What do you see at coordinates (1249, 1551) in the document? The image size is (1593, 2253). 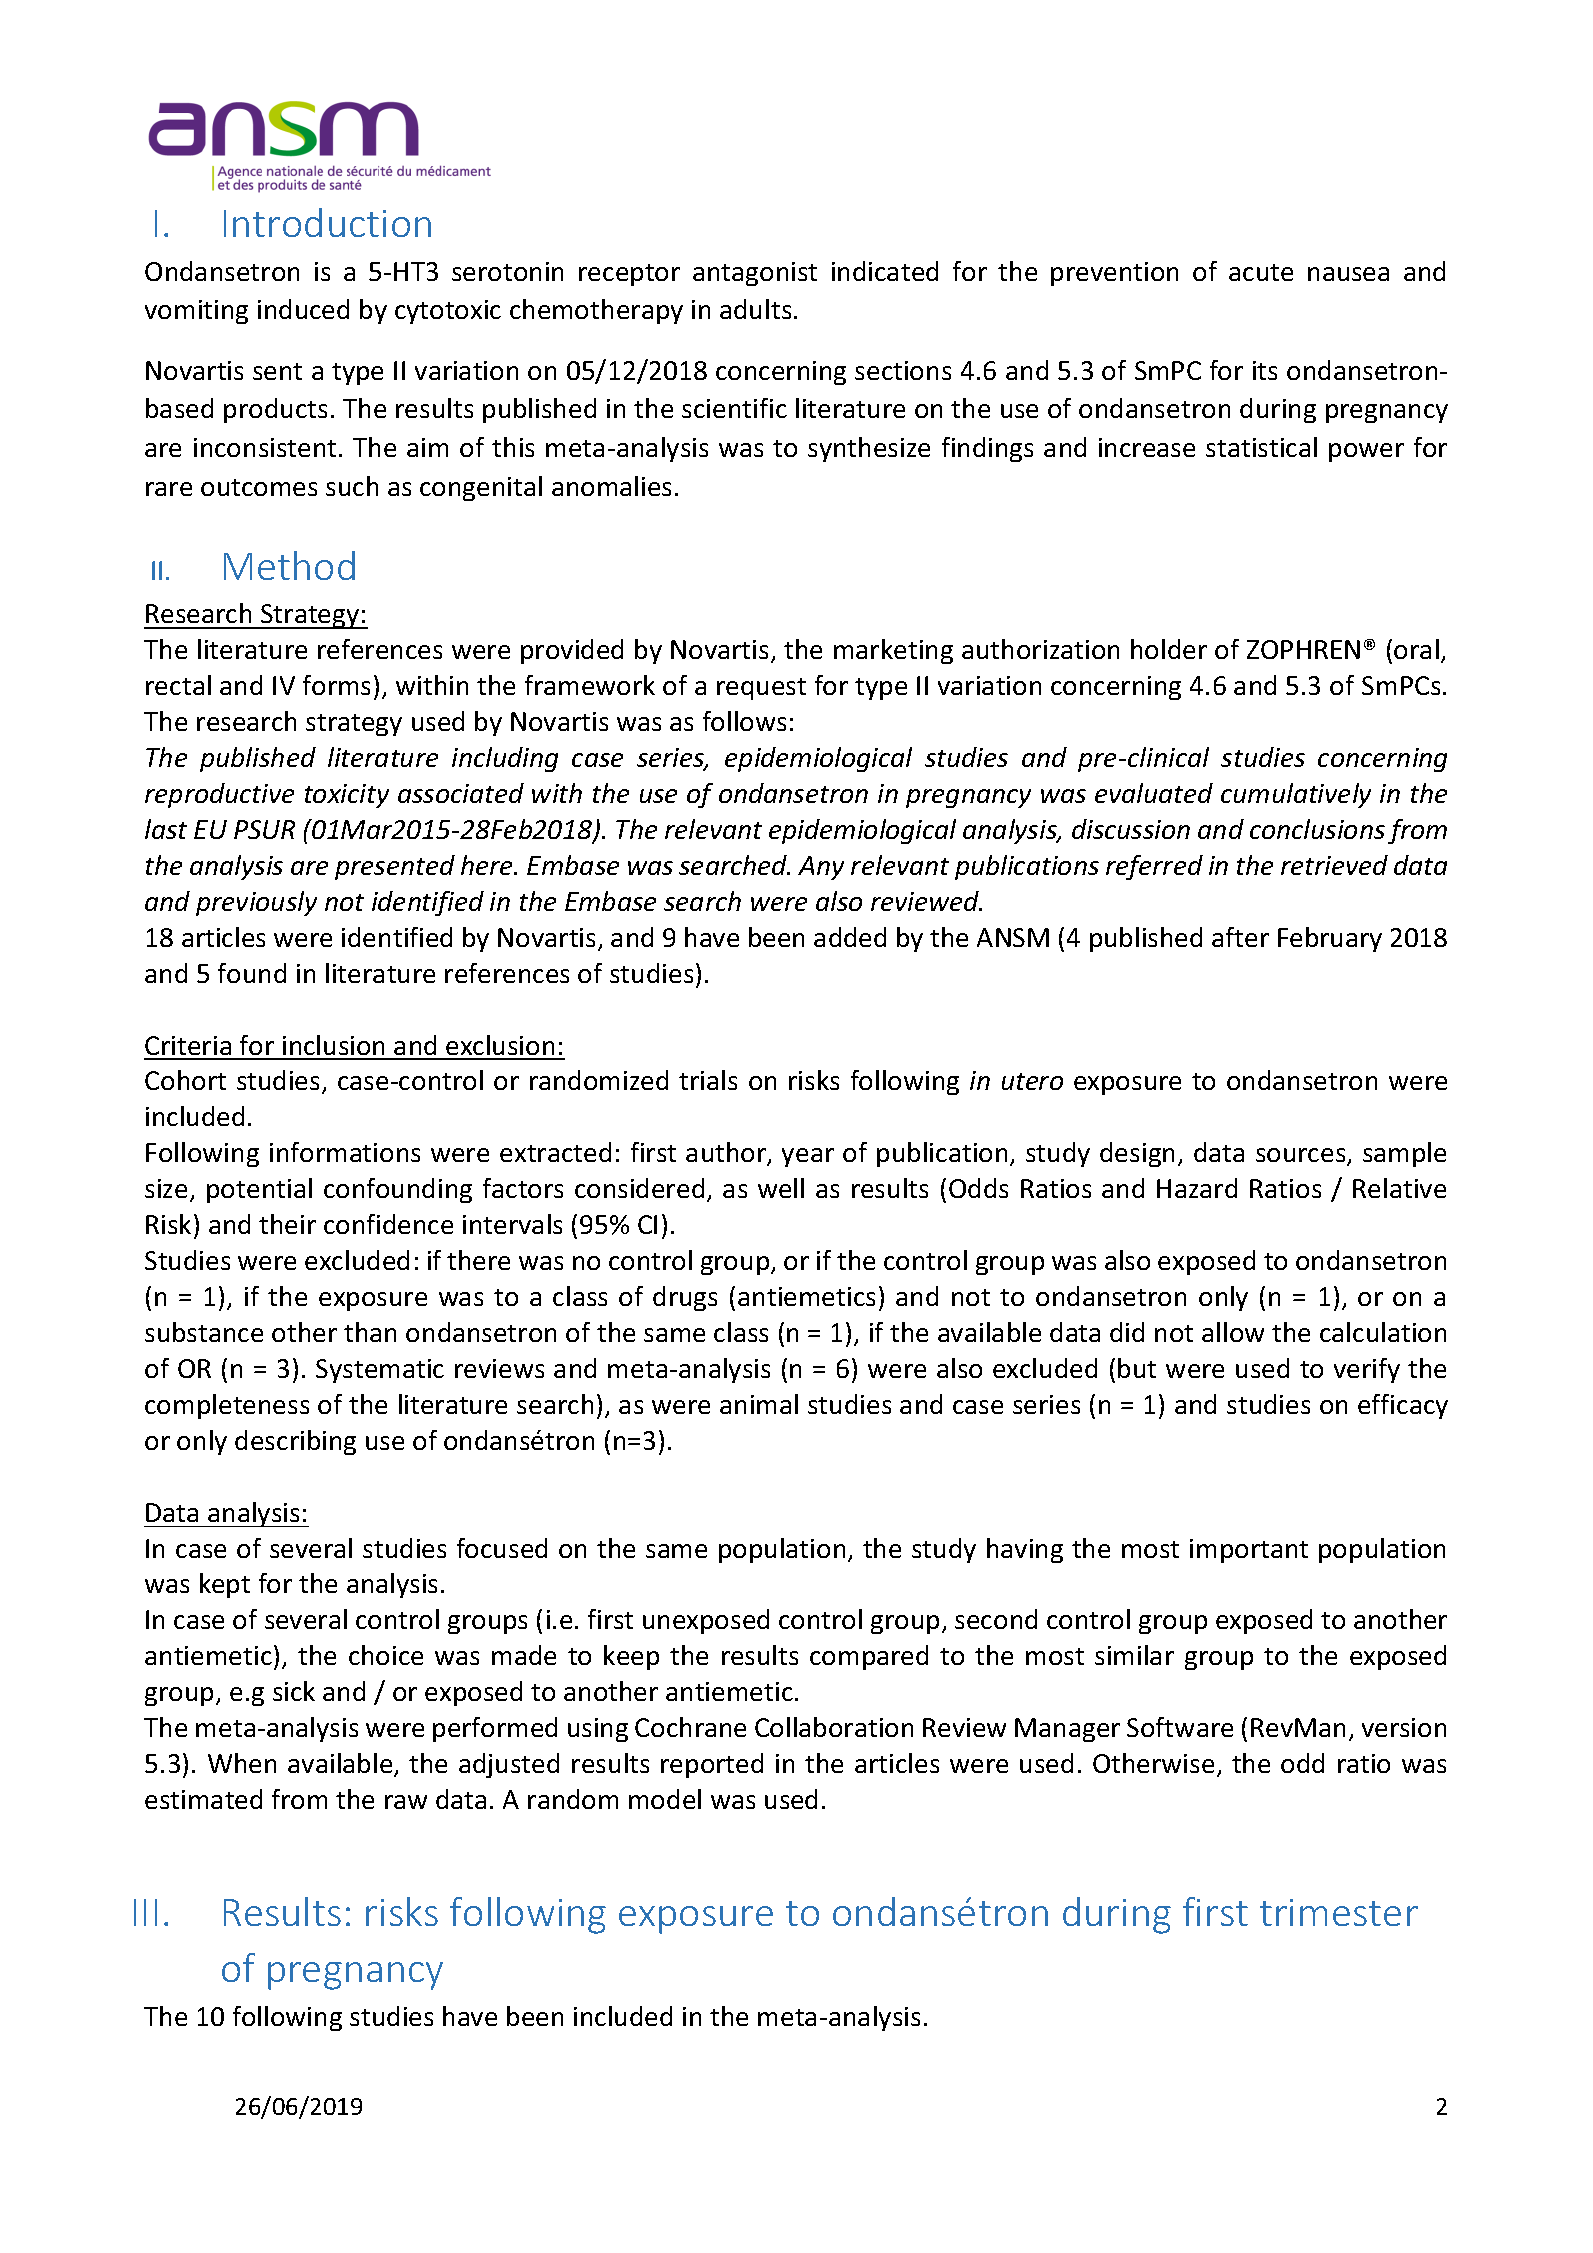 I see `important` at bounding box center [1249, 1551].
